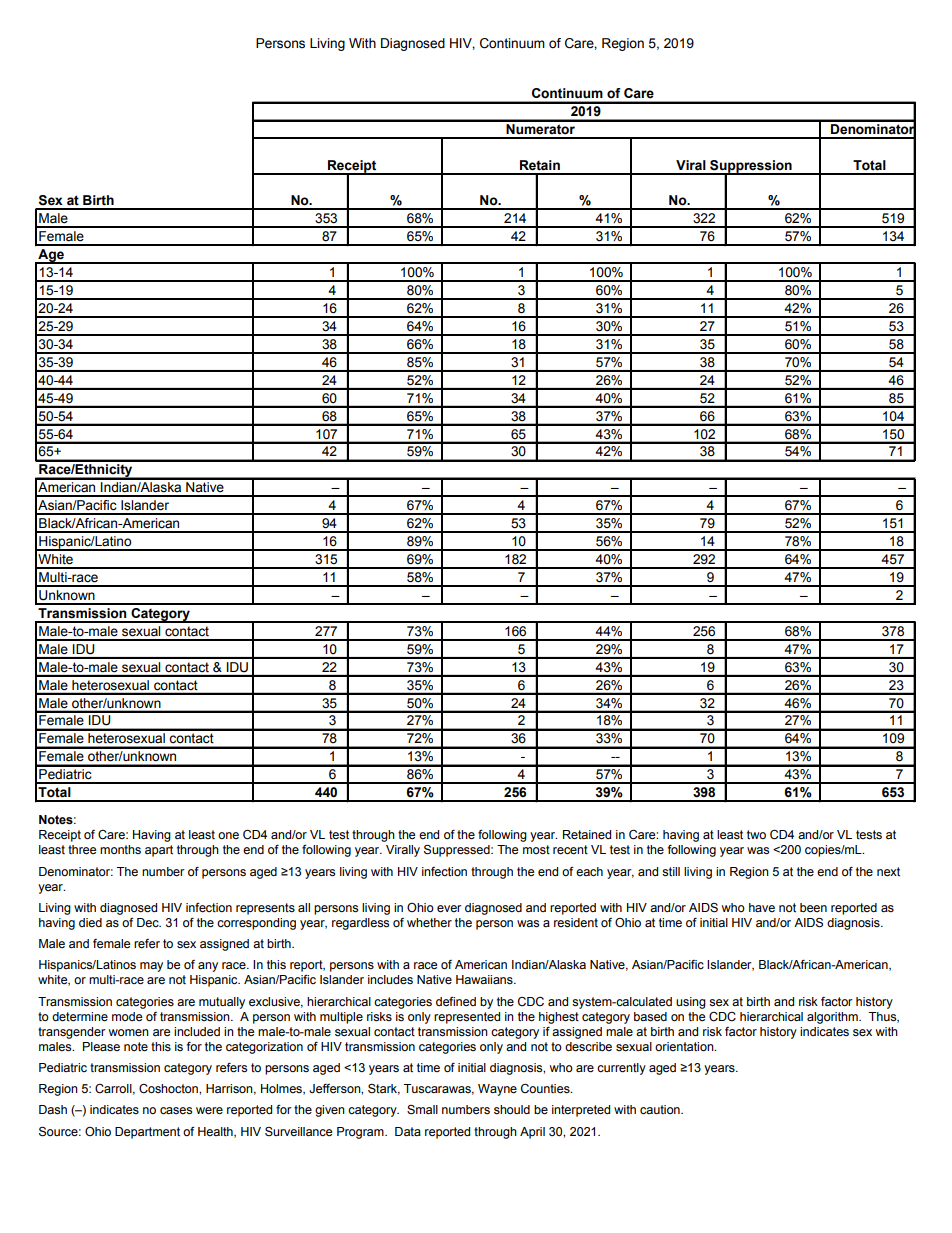  What do you see at coordinates (497, 1090) in the document?
I see `Wayne` at bounding box center [497, 1090].
